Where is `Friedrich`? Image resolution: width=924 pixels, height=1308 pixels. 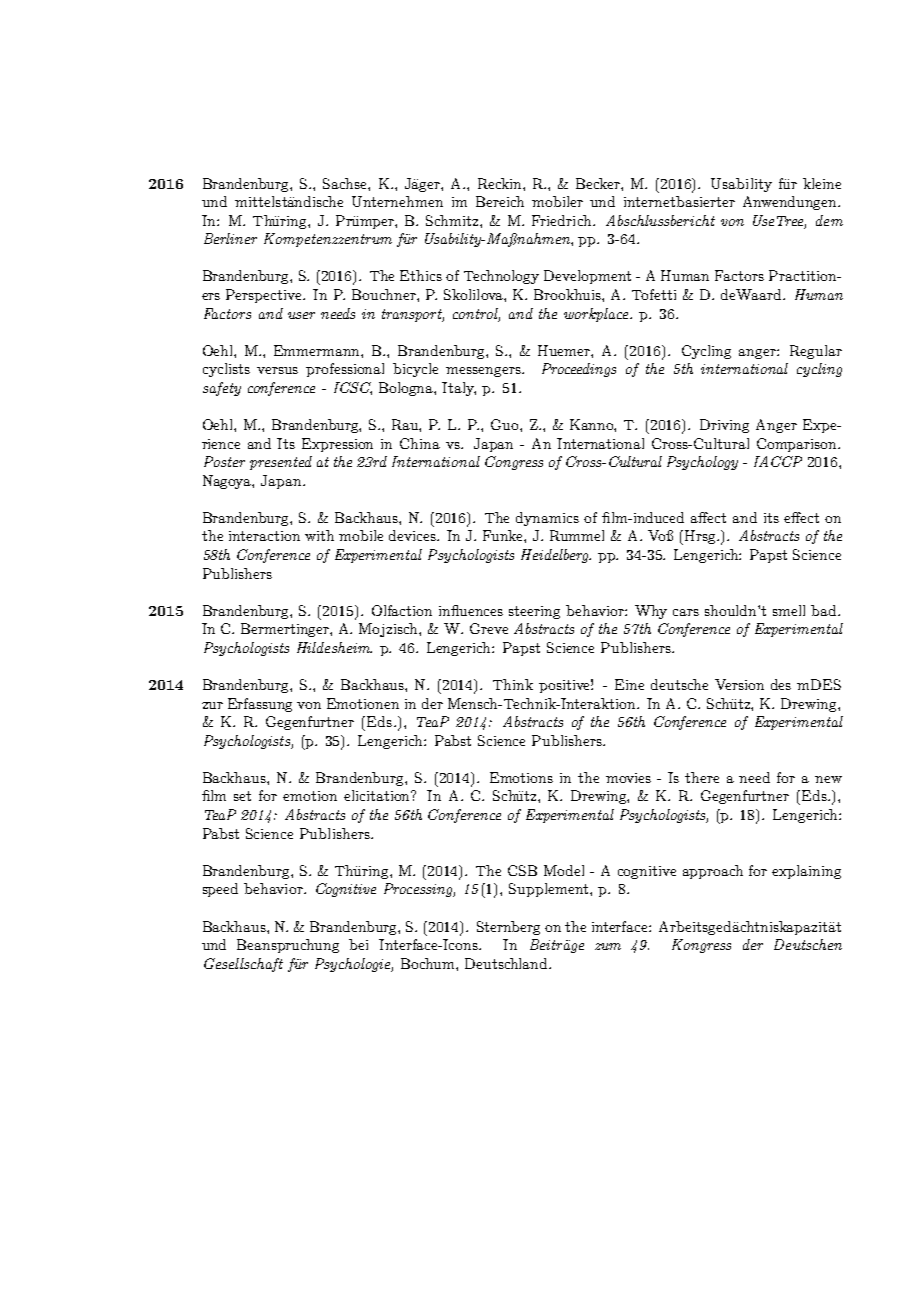 Friedrich is located at coordinates (563, 220).
